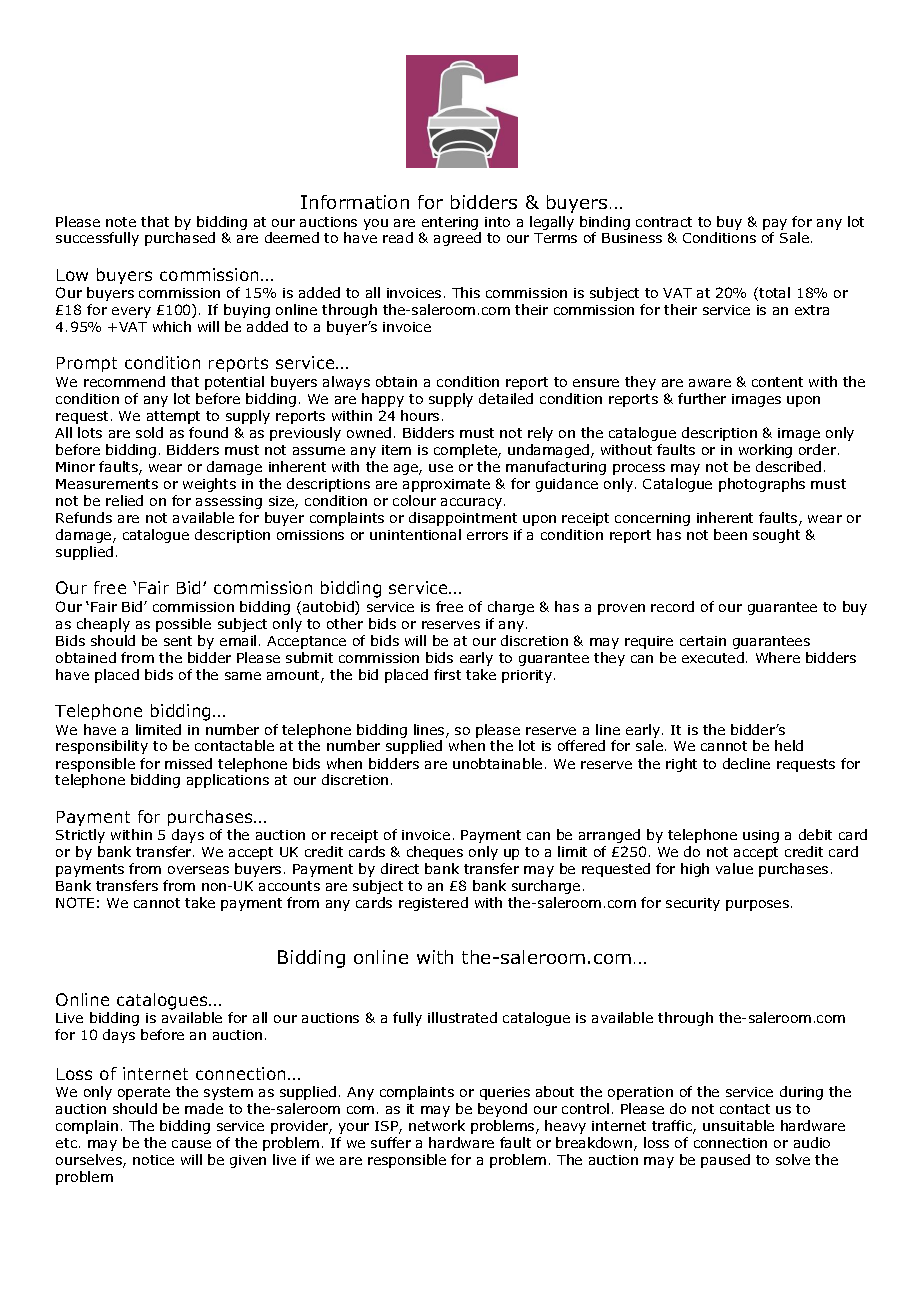  Describe the element at coordinates (451, 225) in the screenshot. I see `entering` at that location.
